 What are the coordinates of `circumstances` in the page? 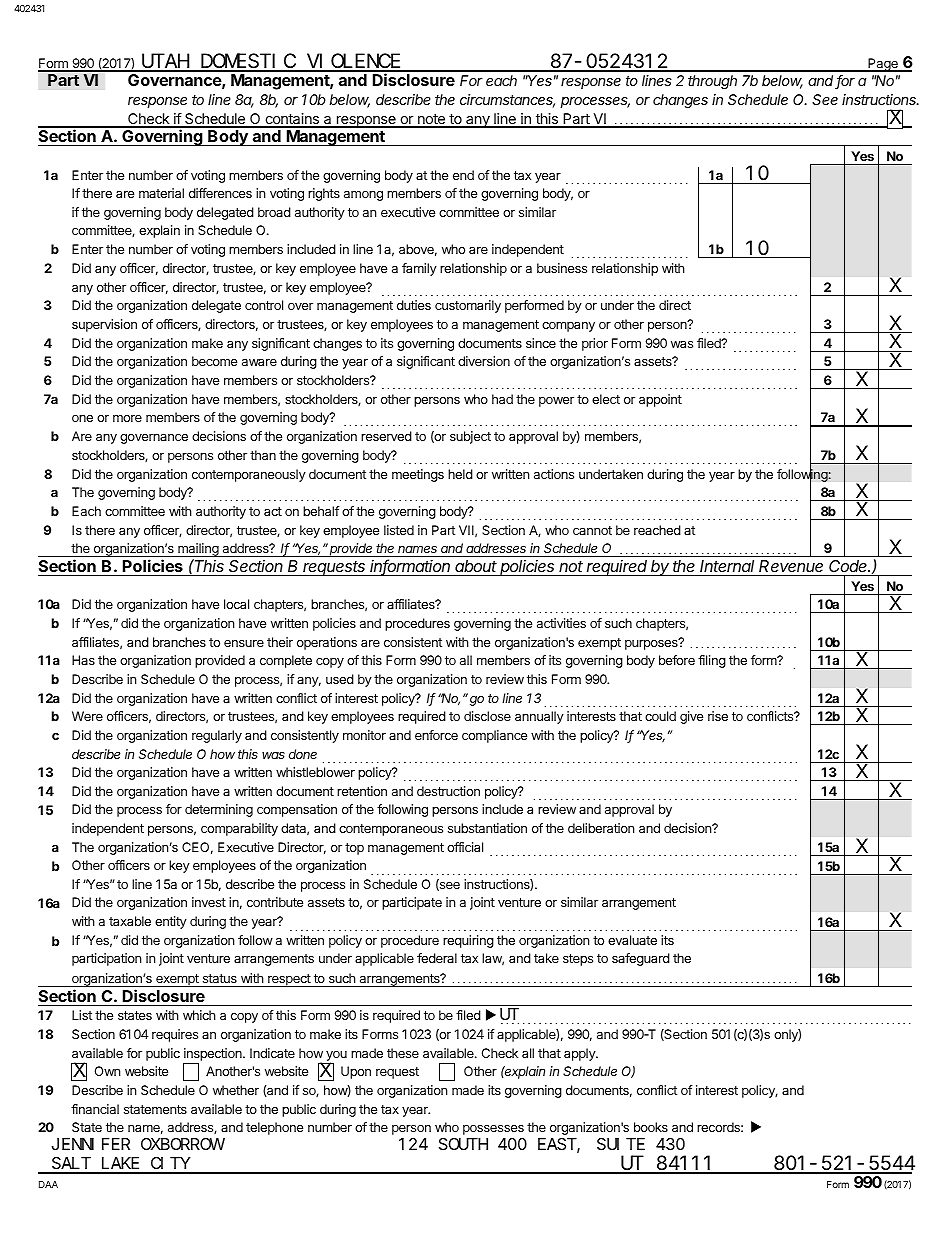 It's located at (507, 101).
